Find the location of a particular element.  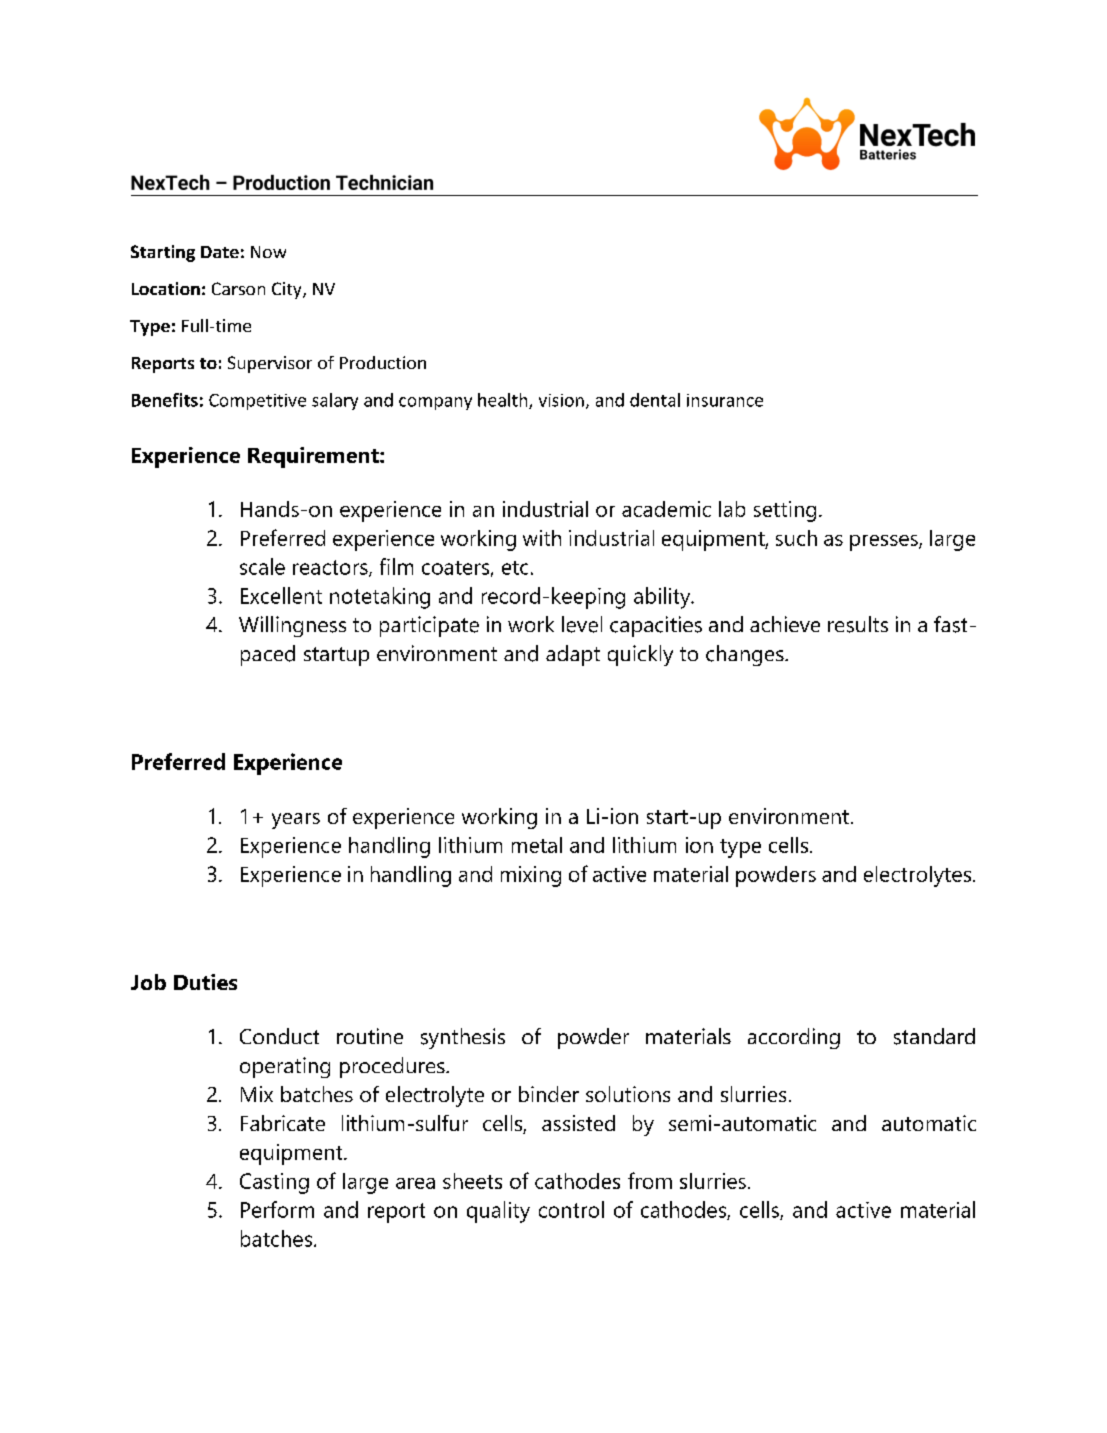

Carson is located at coordinates (238, 288).
